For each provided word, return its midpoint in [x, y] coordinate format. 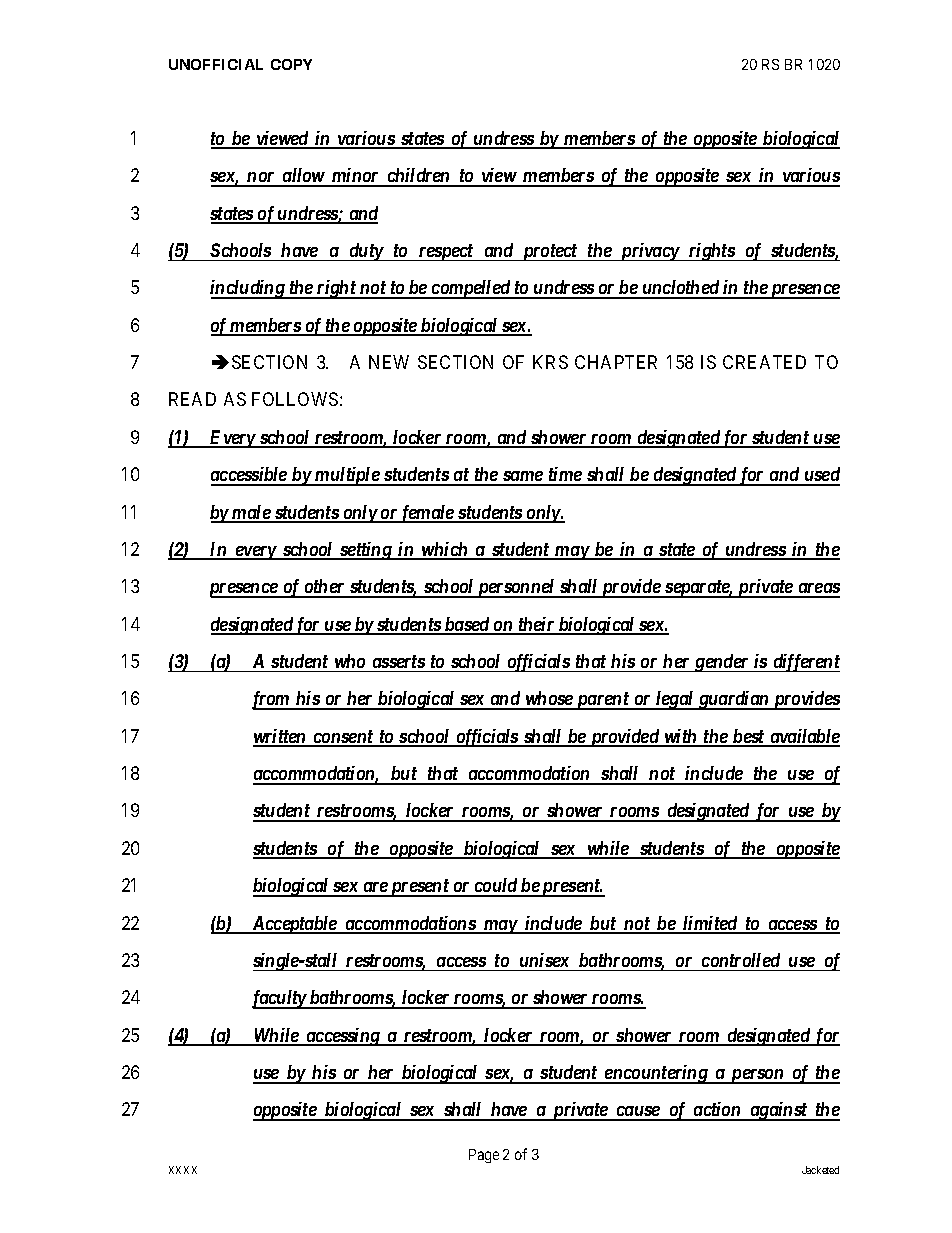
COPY [291, 64]
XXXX [183, 1170]
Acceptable [294, 925]
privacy [649, 252]
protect [549, 252]
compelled [471, 289]
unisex [544, 960]
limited [710, 924]
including [248, 289]
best [748, 737]
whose [549, 700]
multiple [347, 476]
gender [721, 663]
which [445, 550]
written [281, 737]
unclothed [681, 289]
